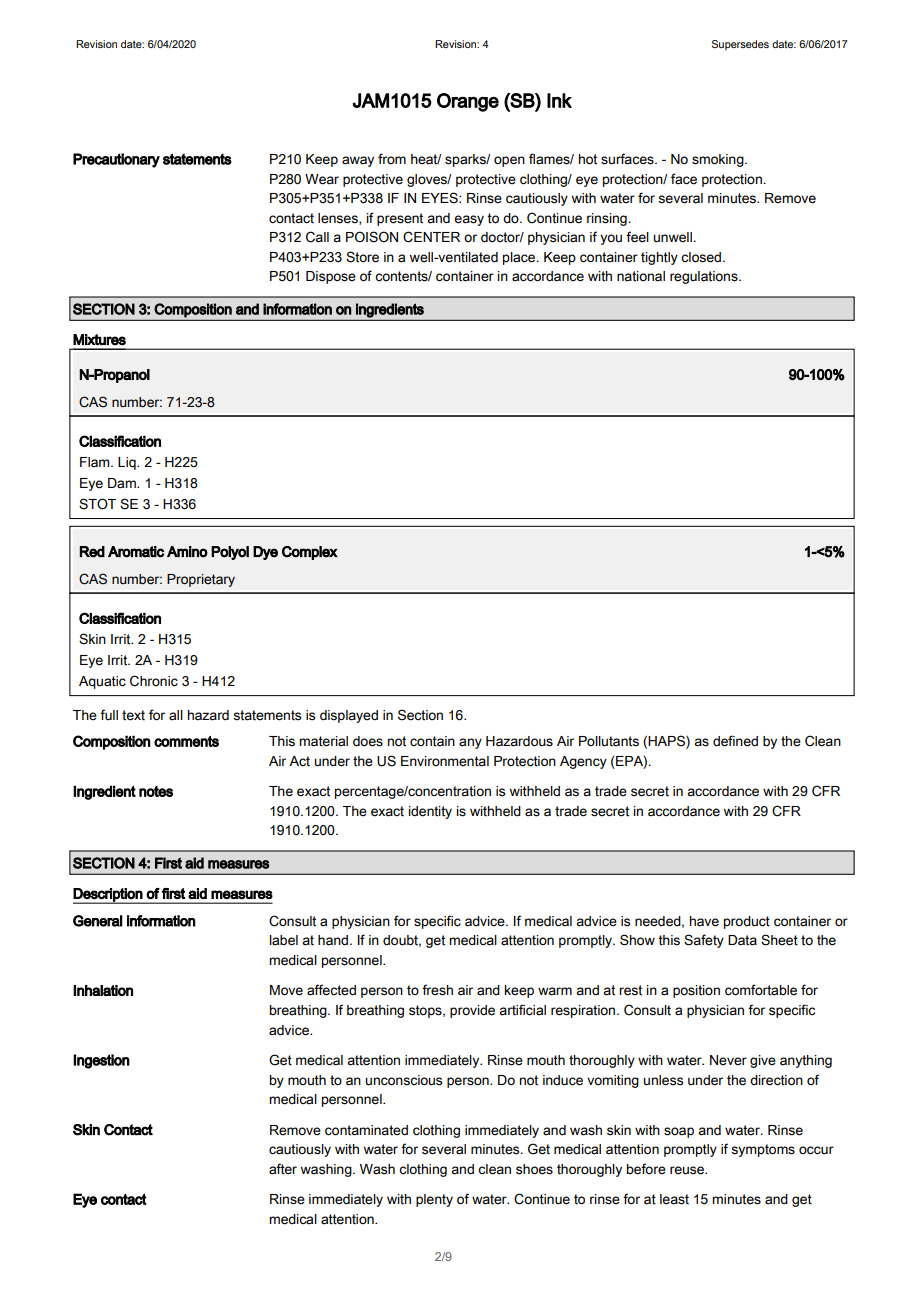 The image size is (924, 1308). Describe the element at coordinates (201, 580) in the screenshot. I see `Proprietary` at that location.
